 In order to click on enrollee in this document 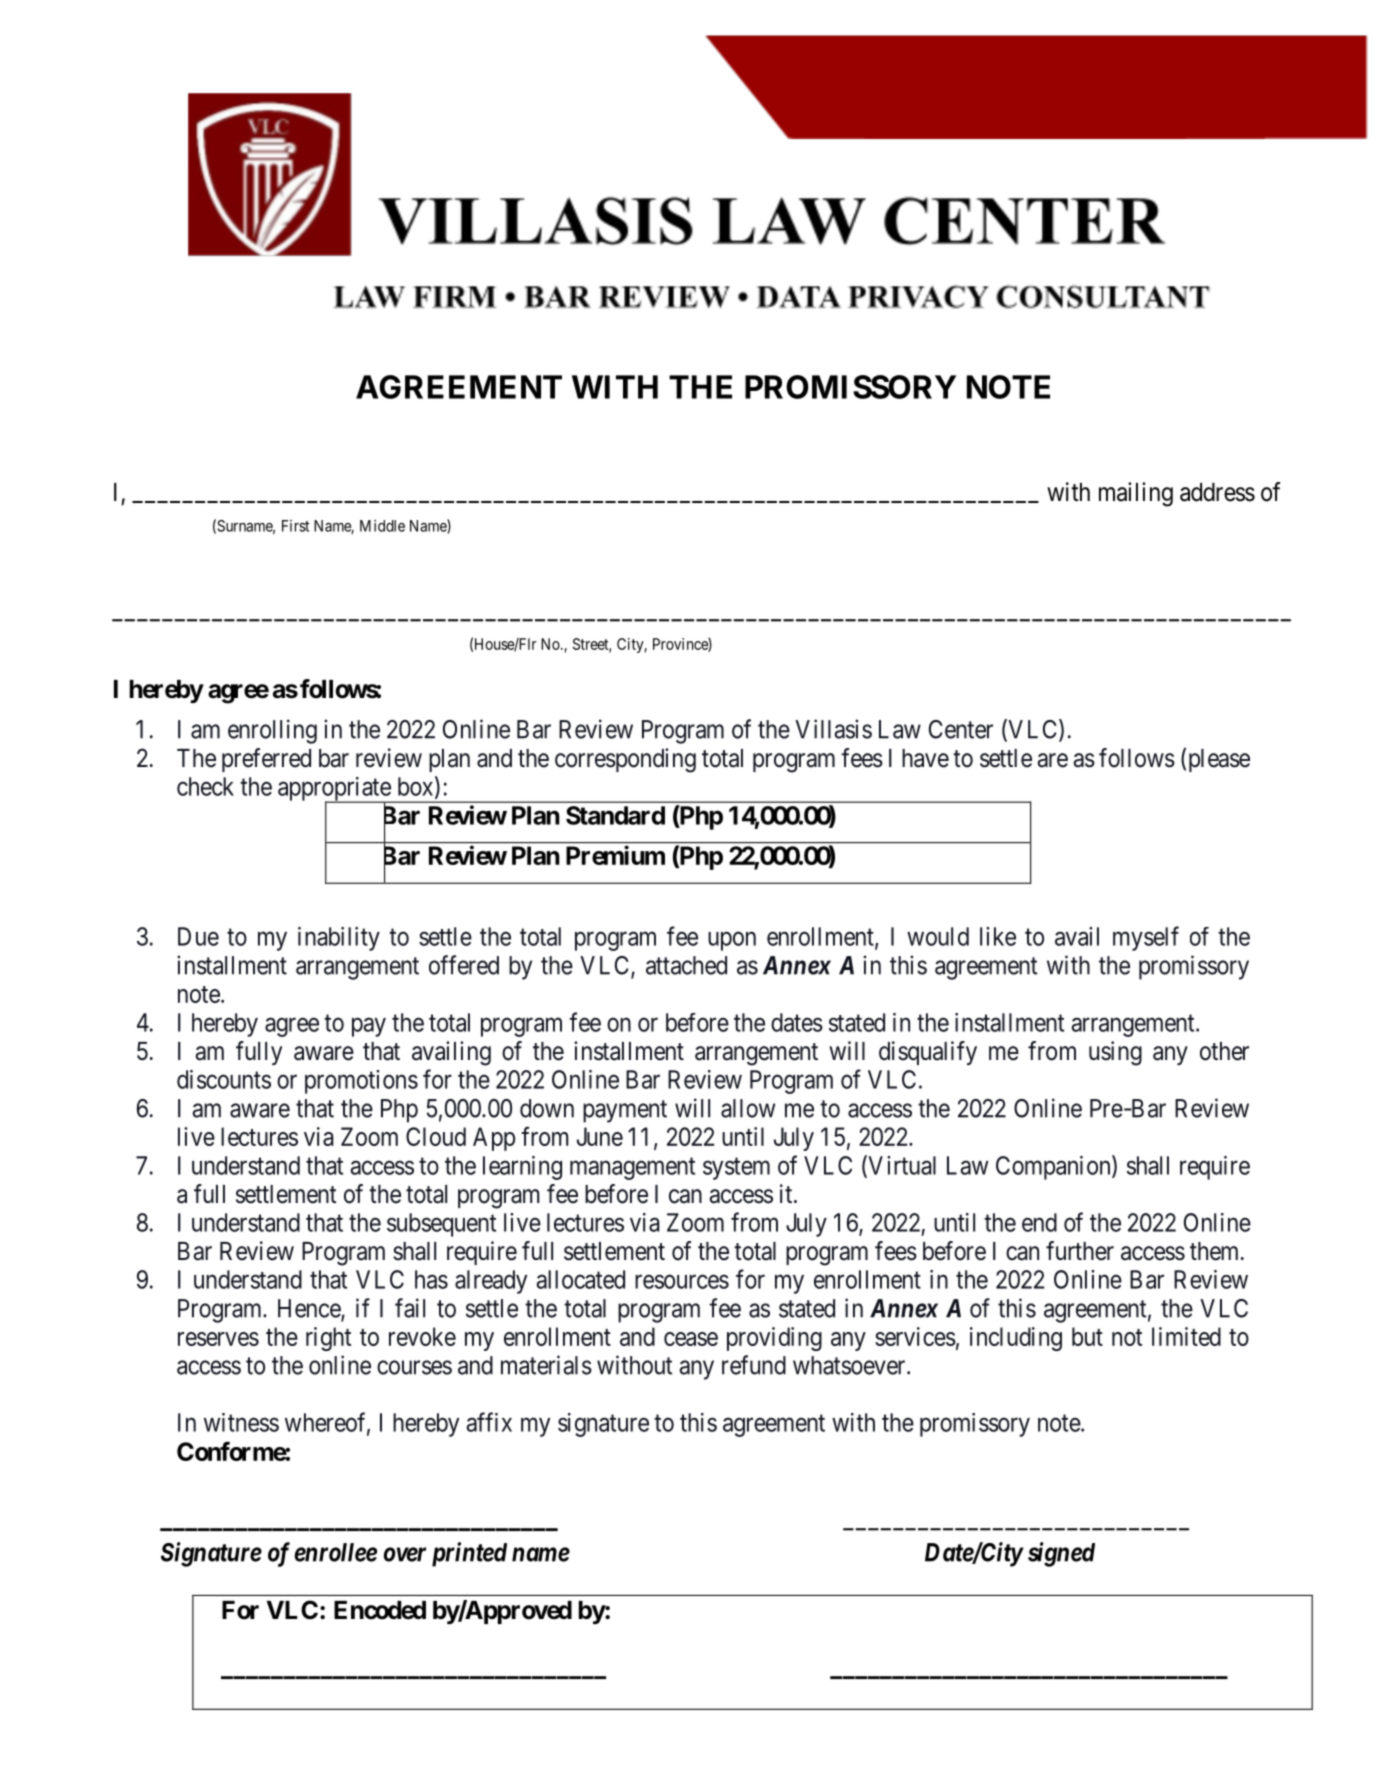, I will do `click(335, 1552)`.
